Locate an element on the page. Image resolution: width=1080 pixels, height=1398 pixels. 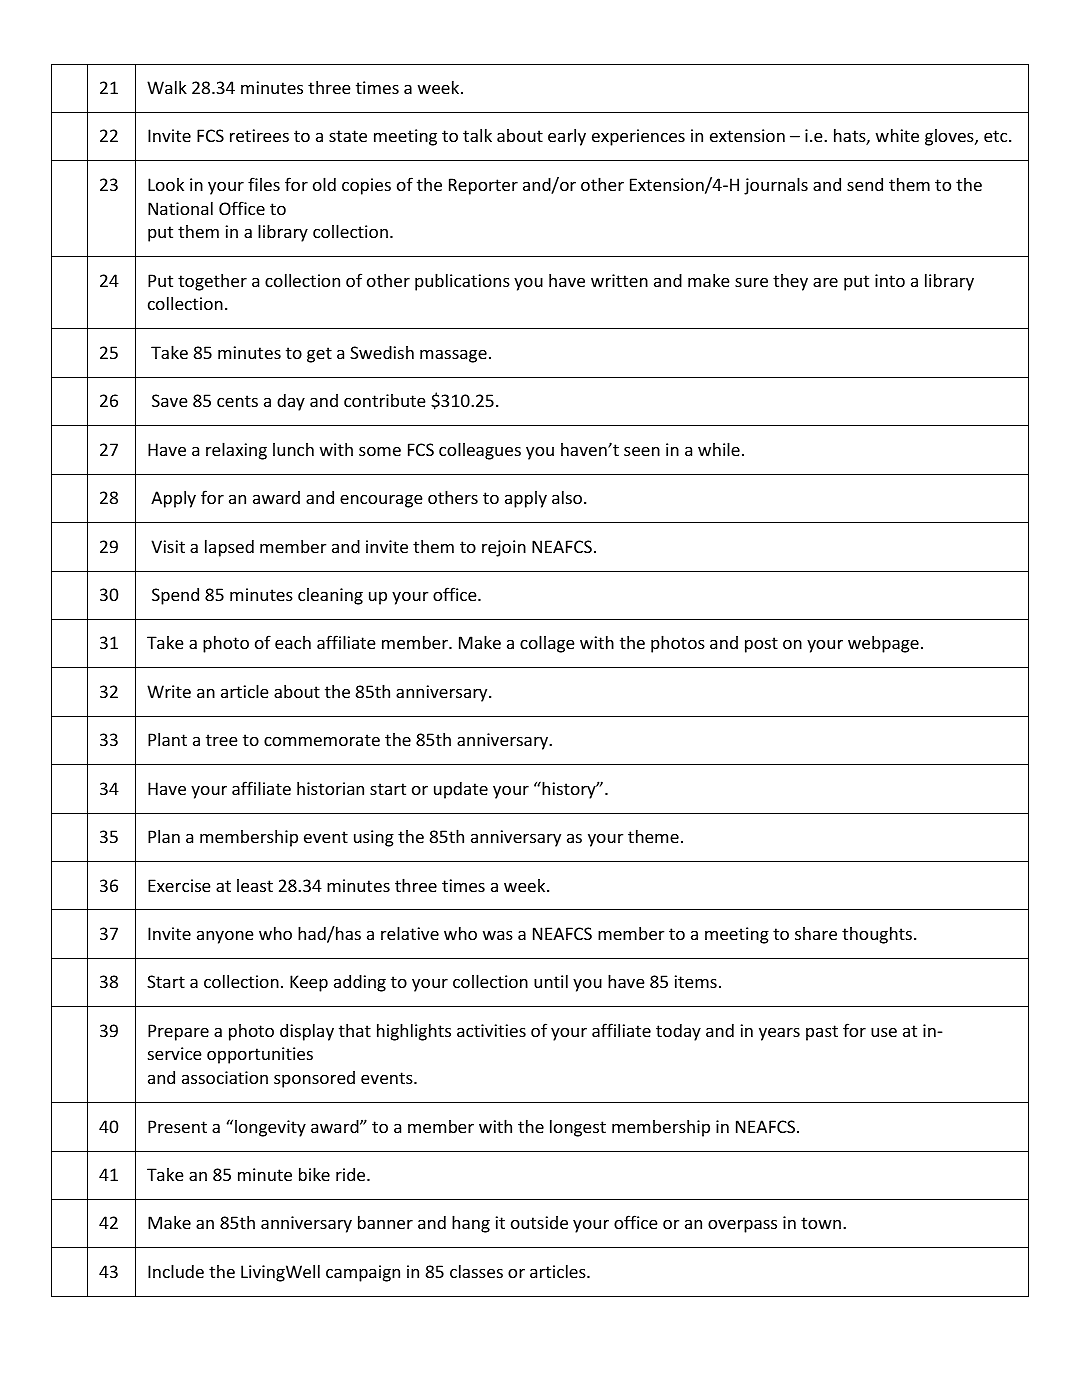
Include is located at coordinates (176, 1271).
